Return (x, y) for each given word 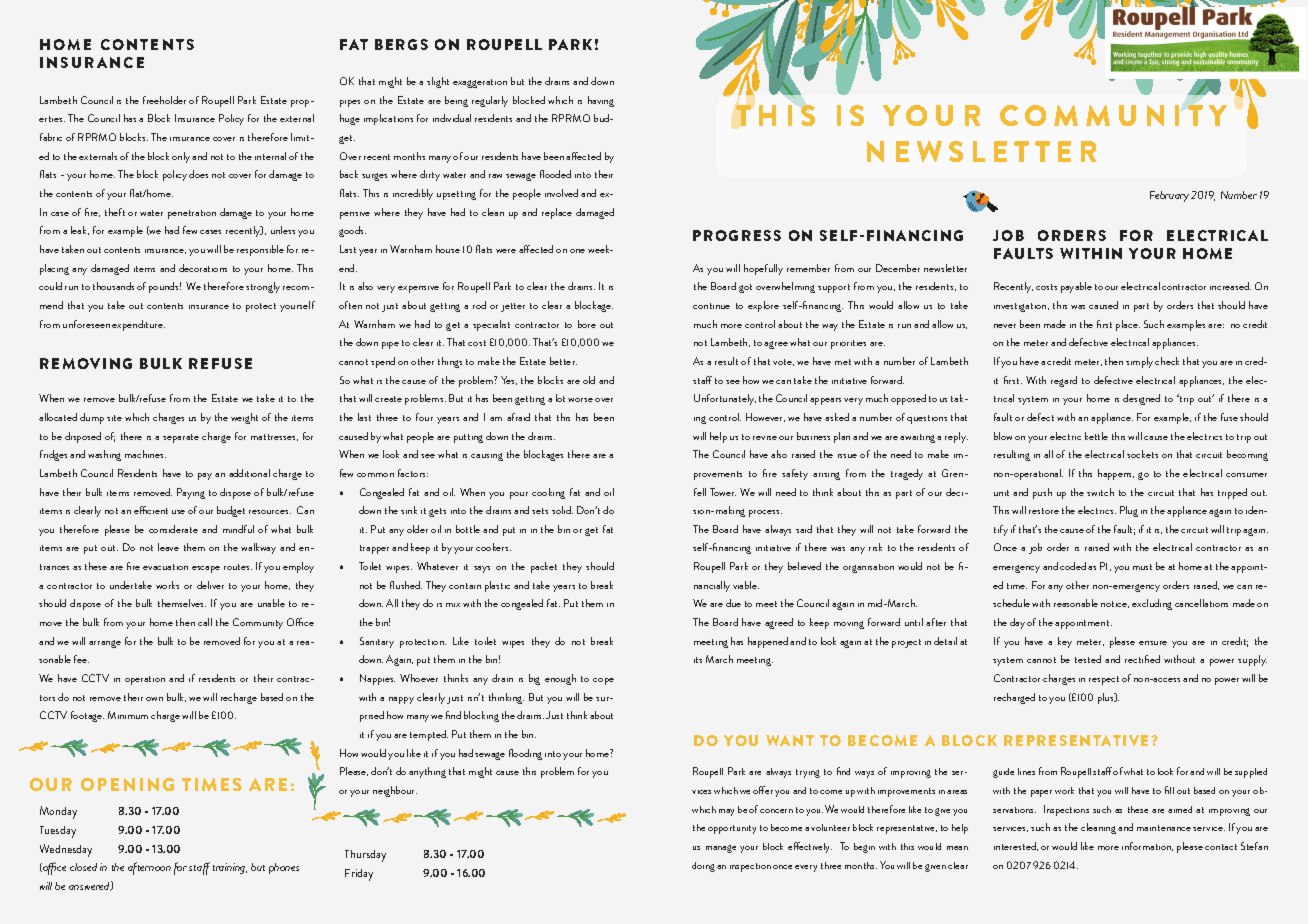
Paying (191, 493)
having (601, 101)
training (230, 868)
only (181, 157)
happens (1116, 474)
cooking (548, 493)
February (1169, 196)
